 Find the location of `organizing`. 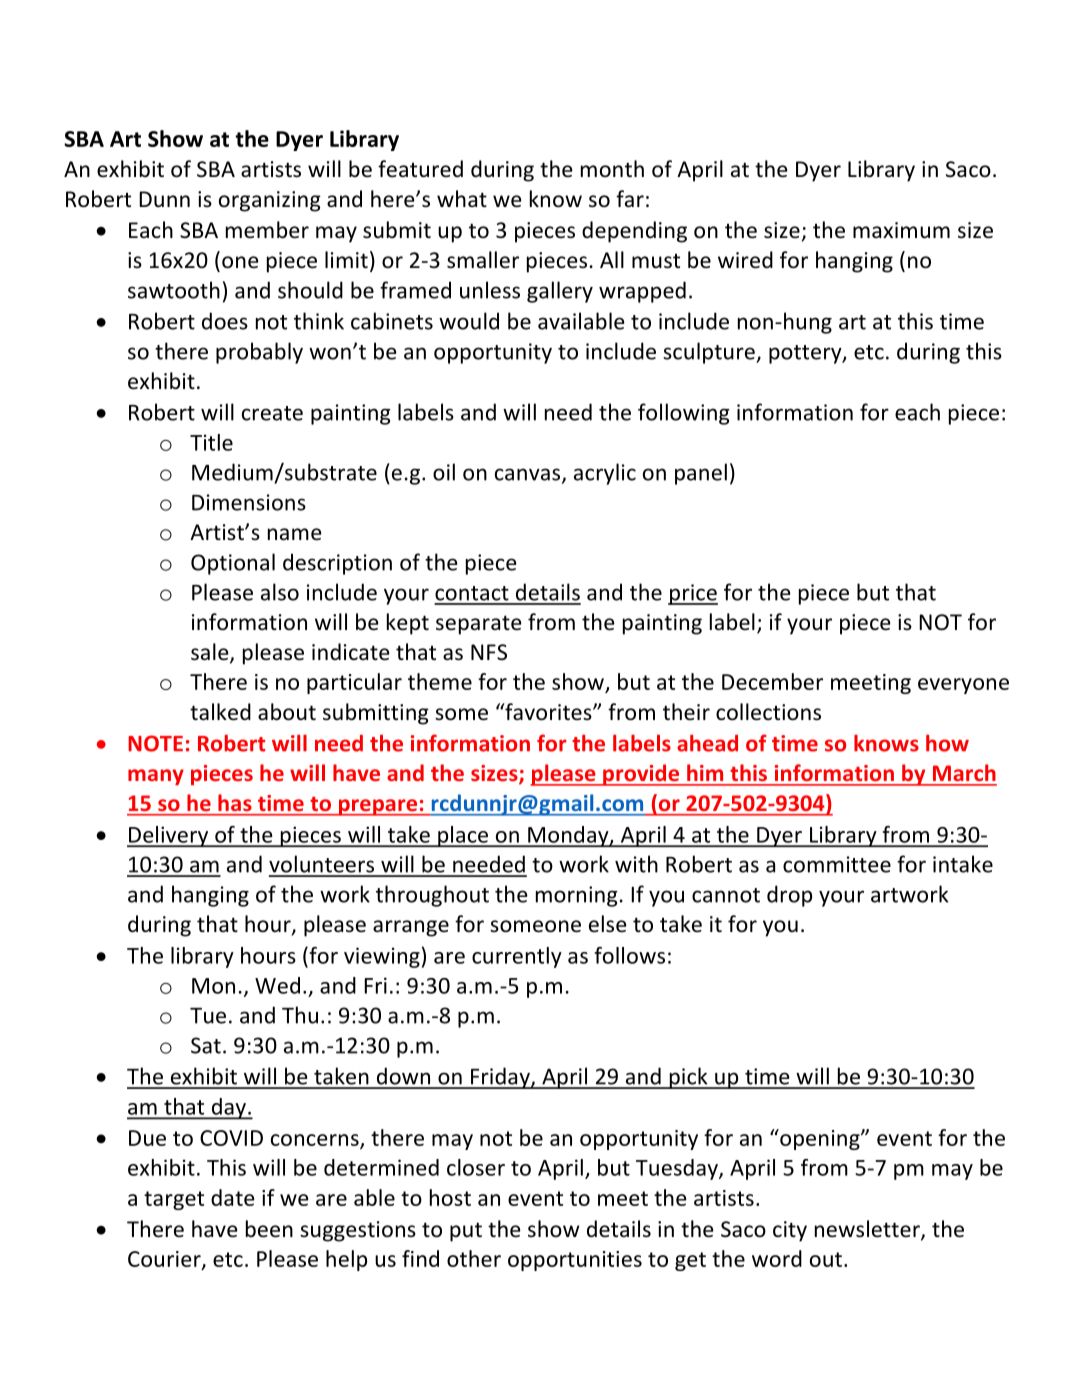

organizing is located at coordinates (270, 201).
